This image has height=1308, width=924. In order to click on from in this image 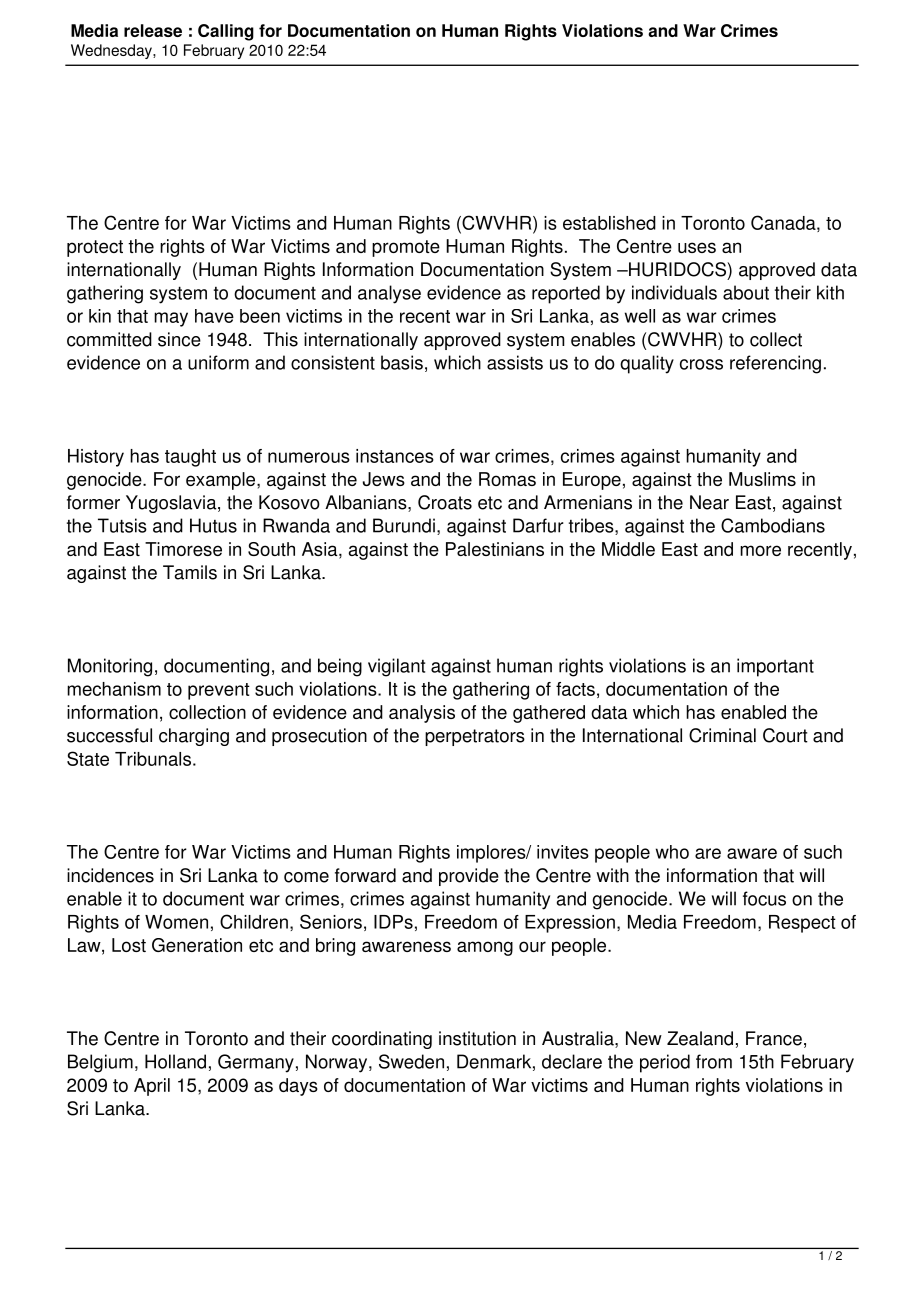, I will do `click(714, 1061)`.
